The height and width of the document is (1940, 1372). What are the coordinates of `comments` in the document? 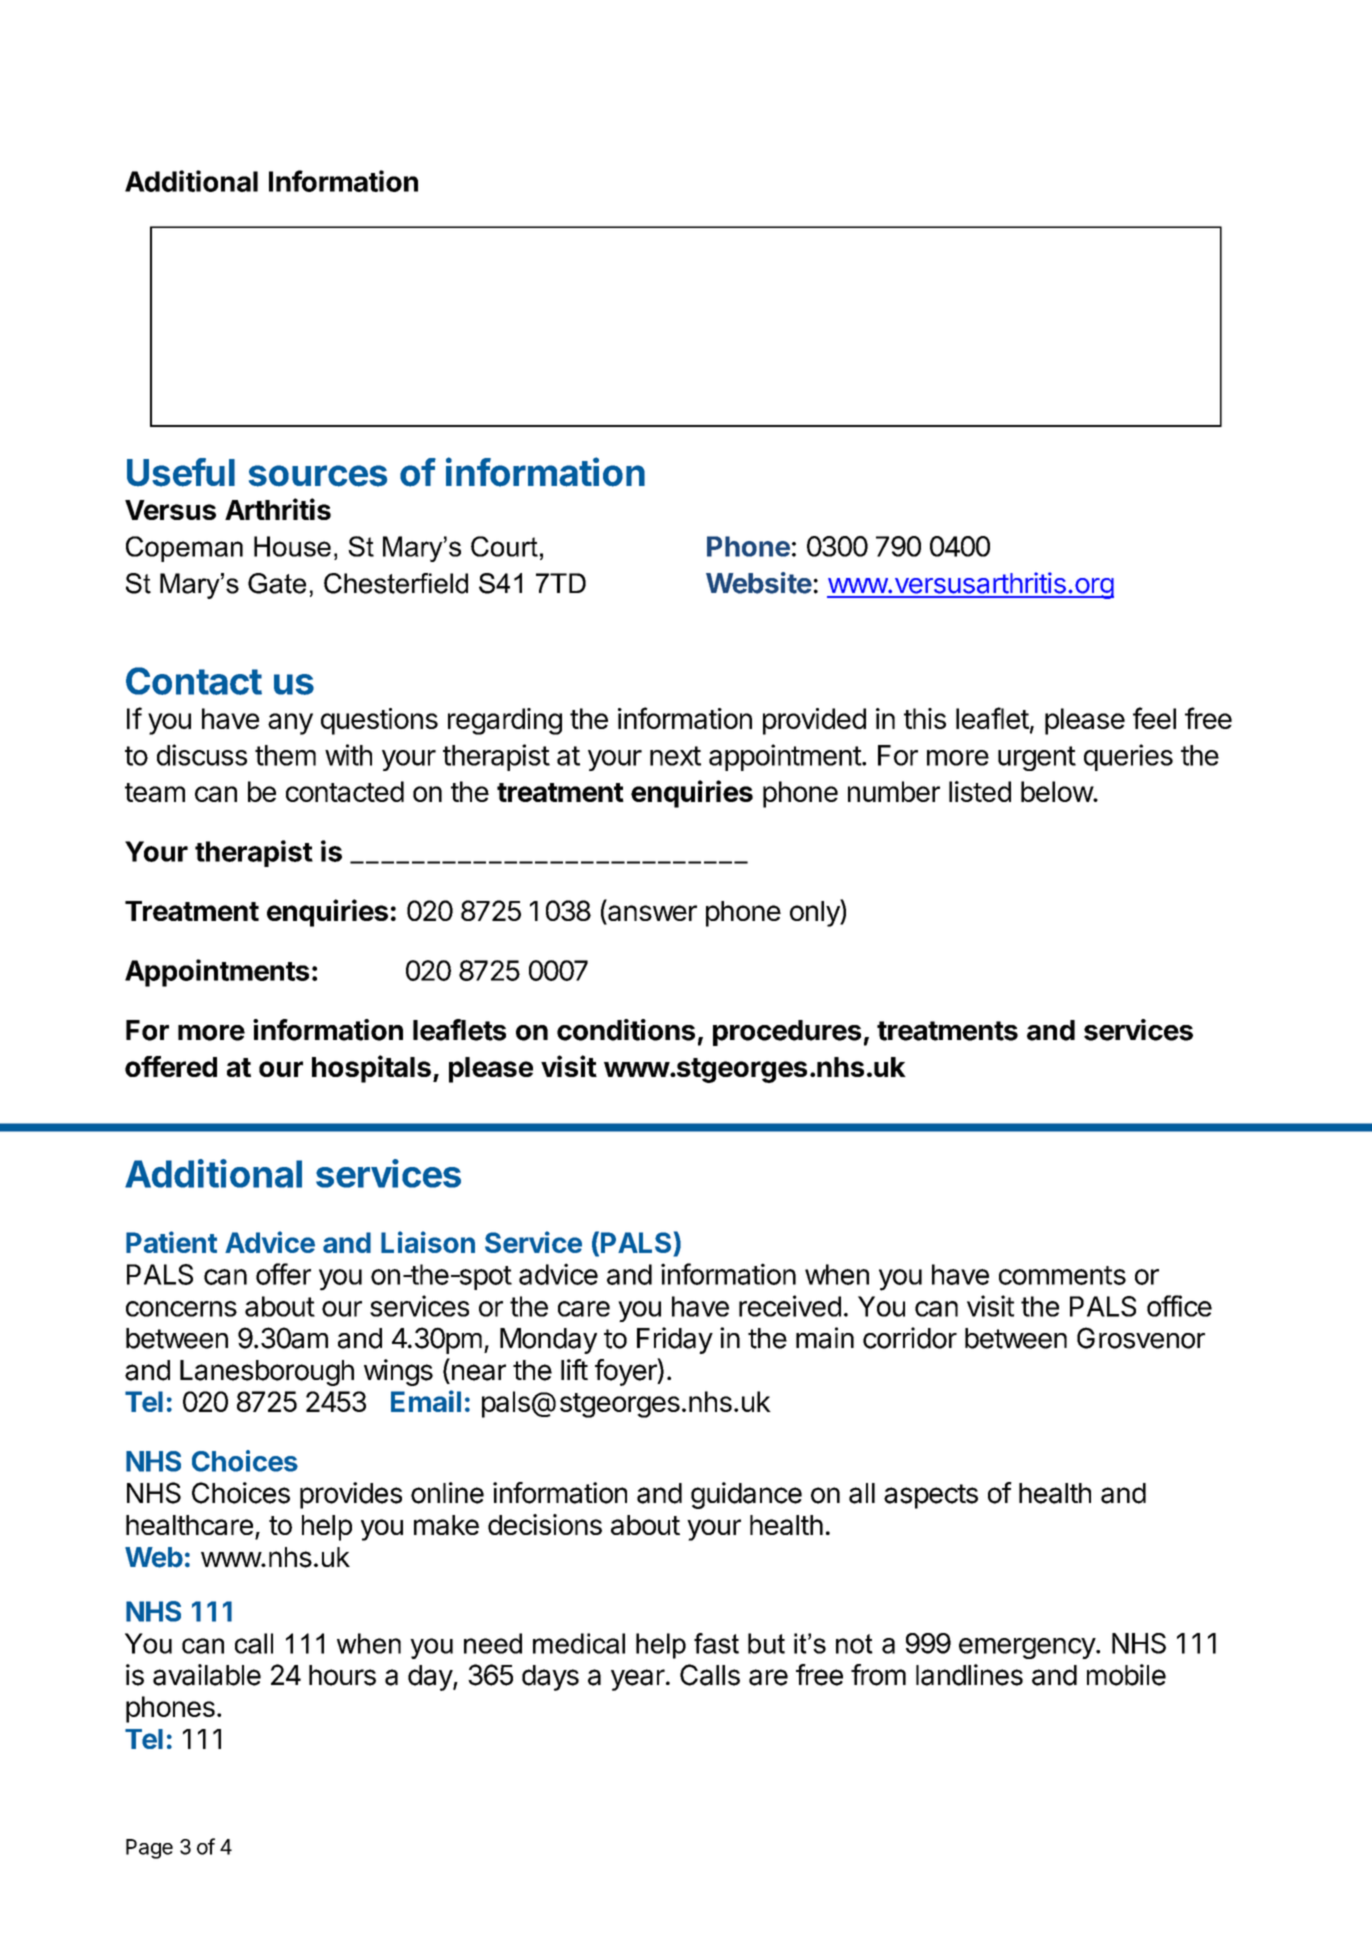 It's located at (1062, 1275).
